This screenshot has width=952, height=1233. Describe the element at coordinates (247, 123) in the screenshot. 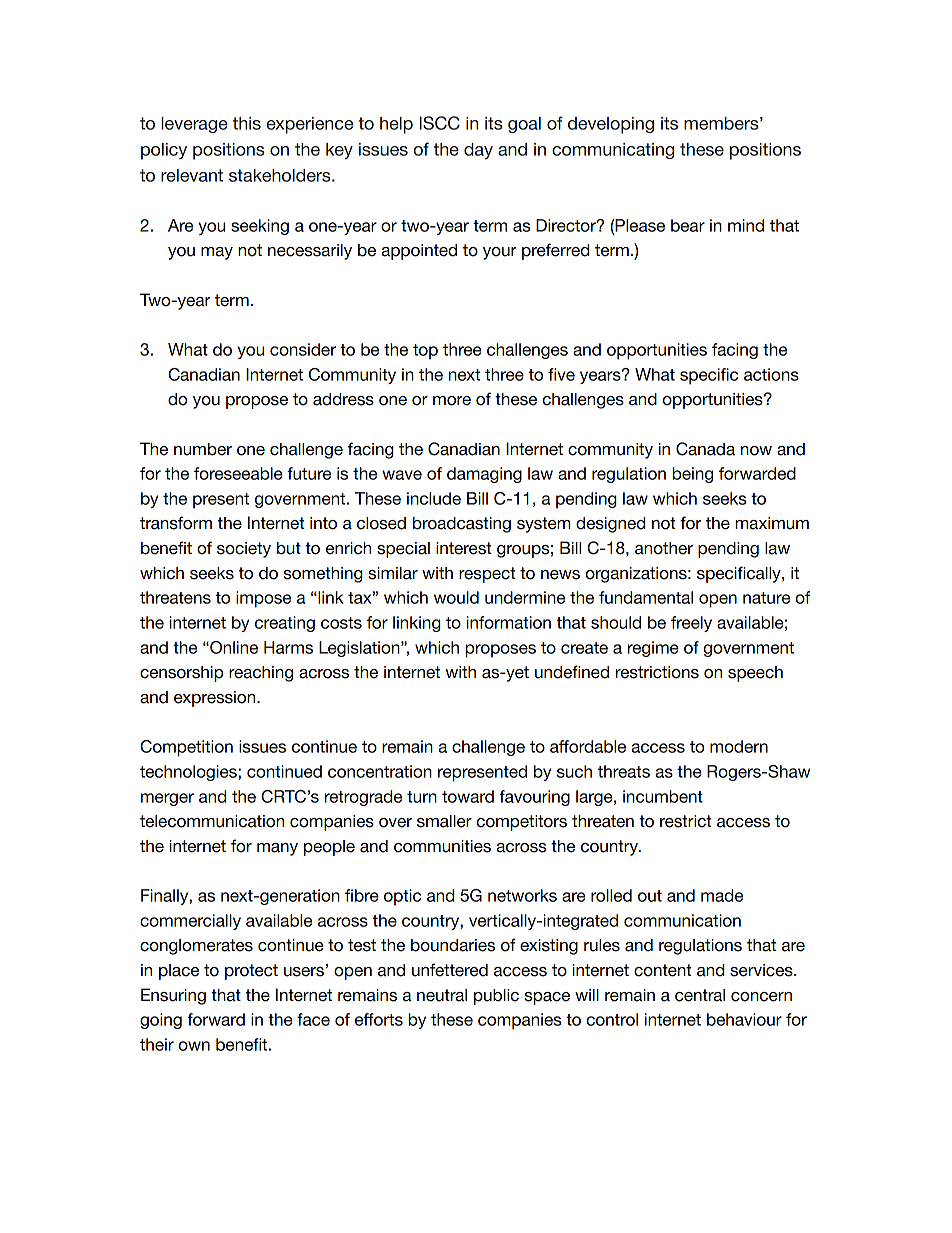

I see `this` at that location.
